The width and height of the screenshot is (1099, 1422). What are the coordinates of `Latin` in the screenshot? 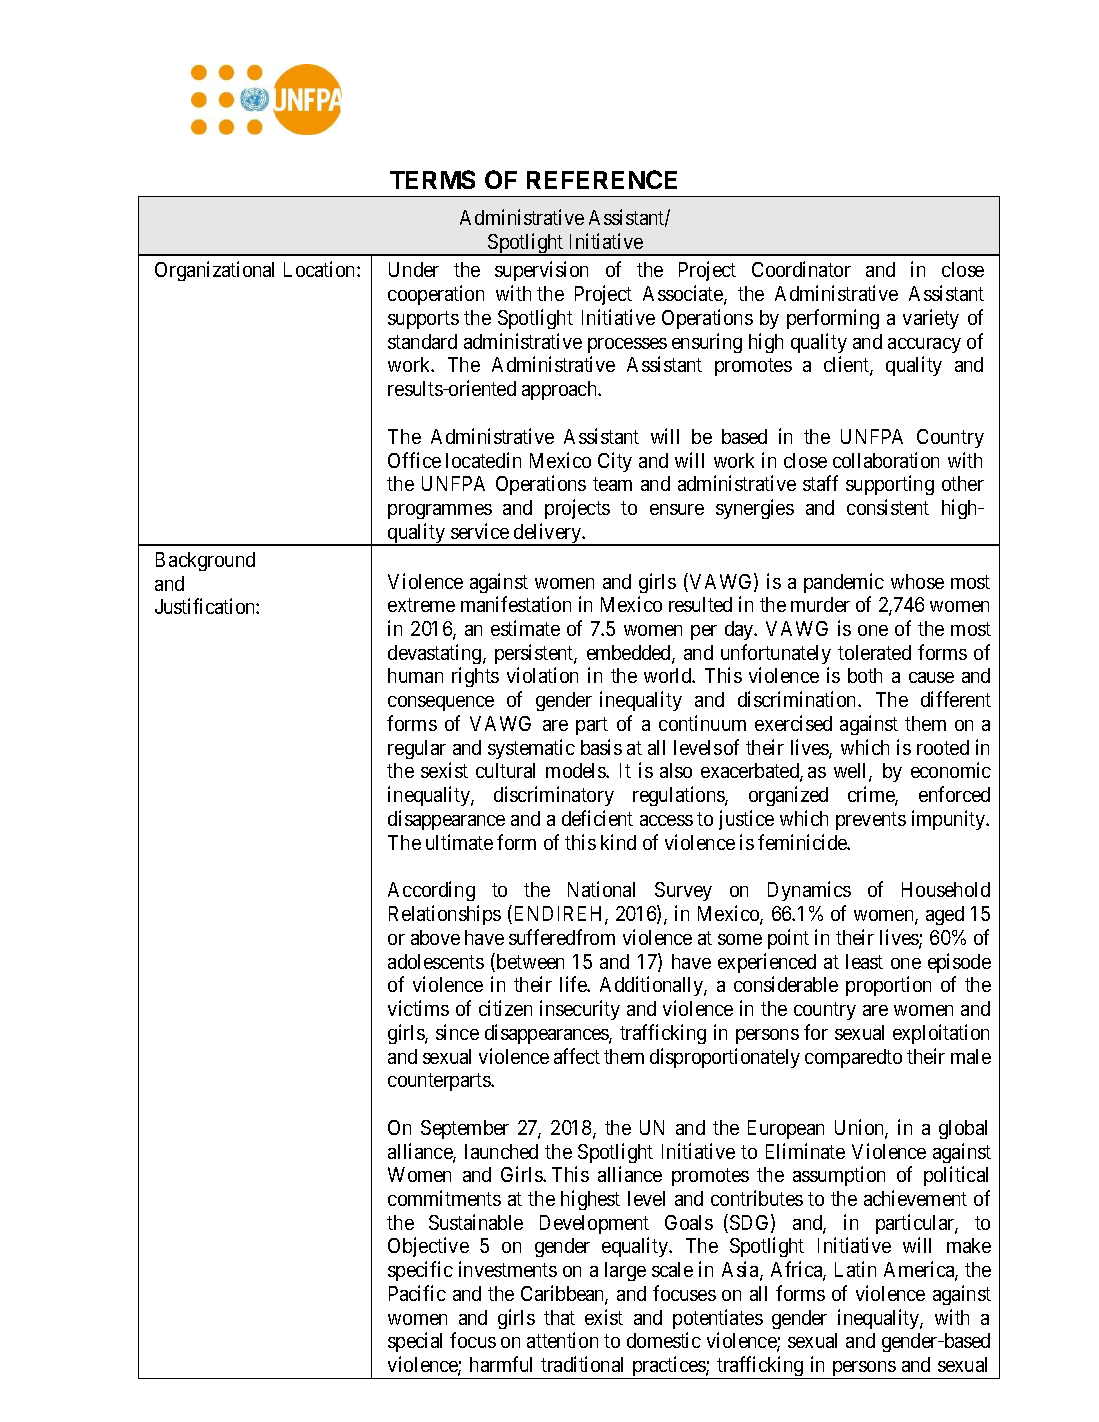 It's located at (855, 1269).
